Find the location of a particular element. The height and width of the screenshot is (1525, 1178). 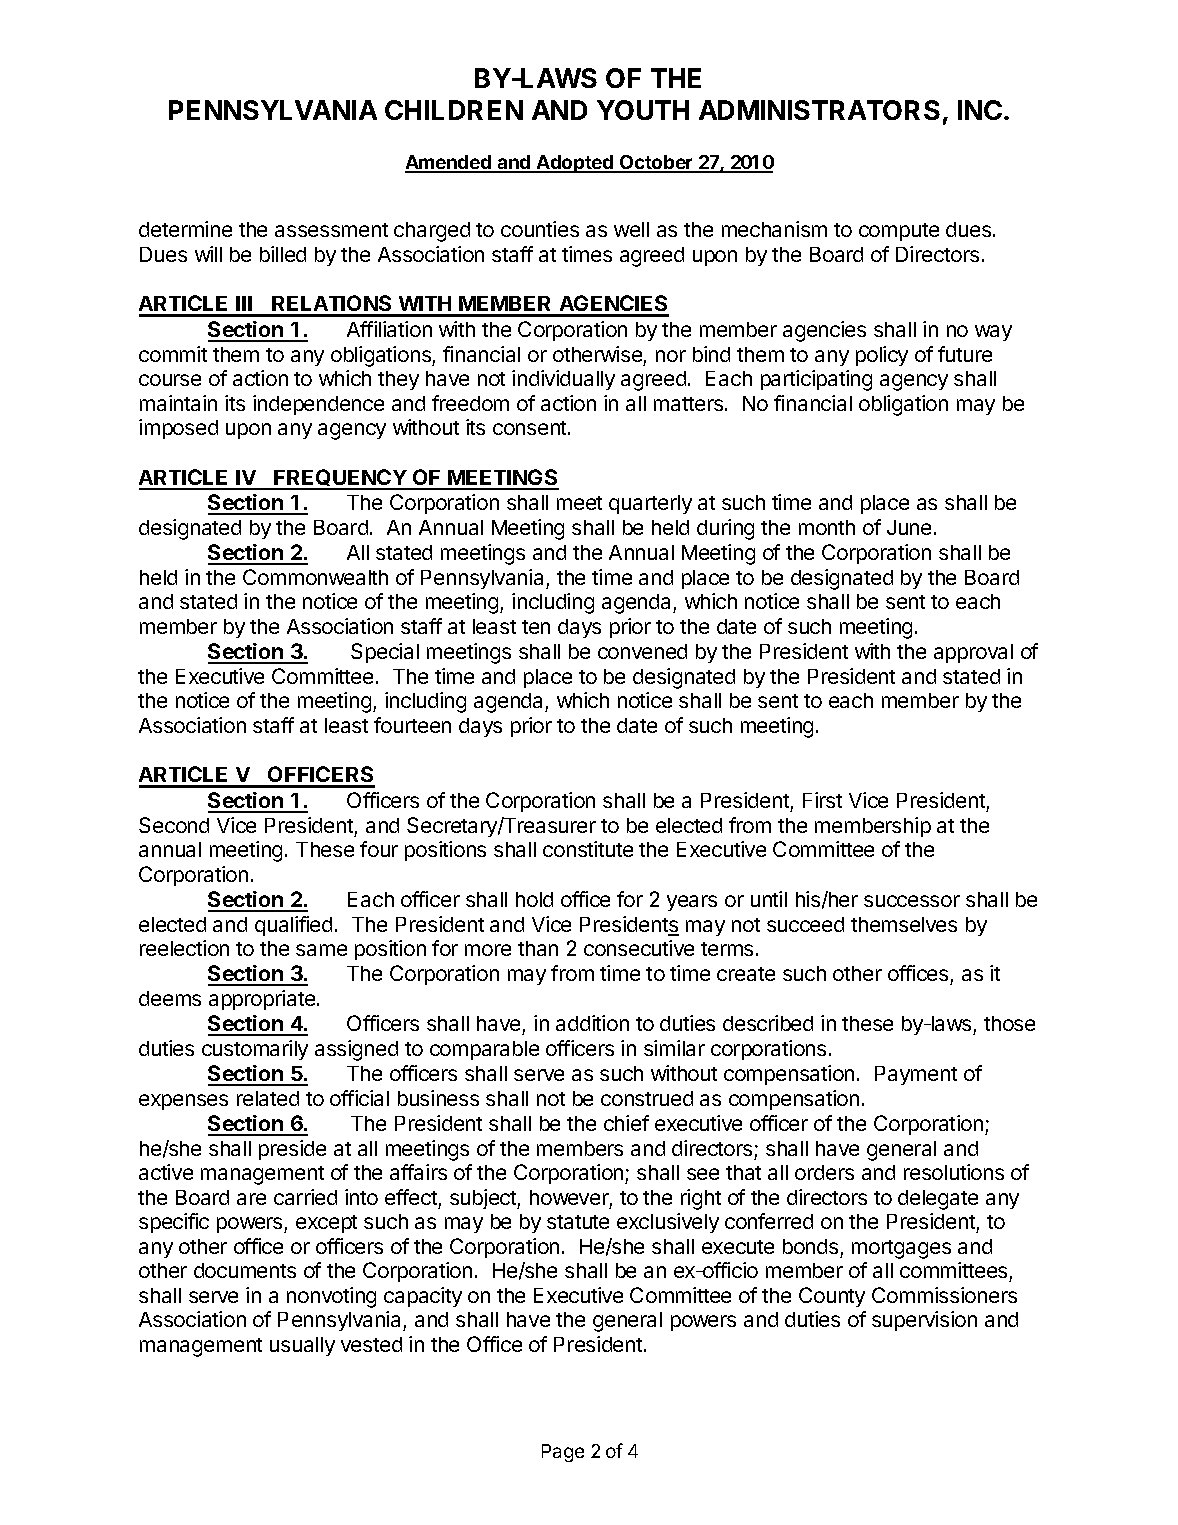

First is located at coordinates (822, 800).
